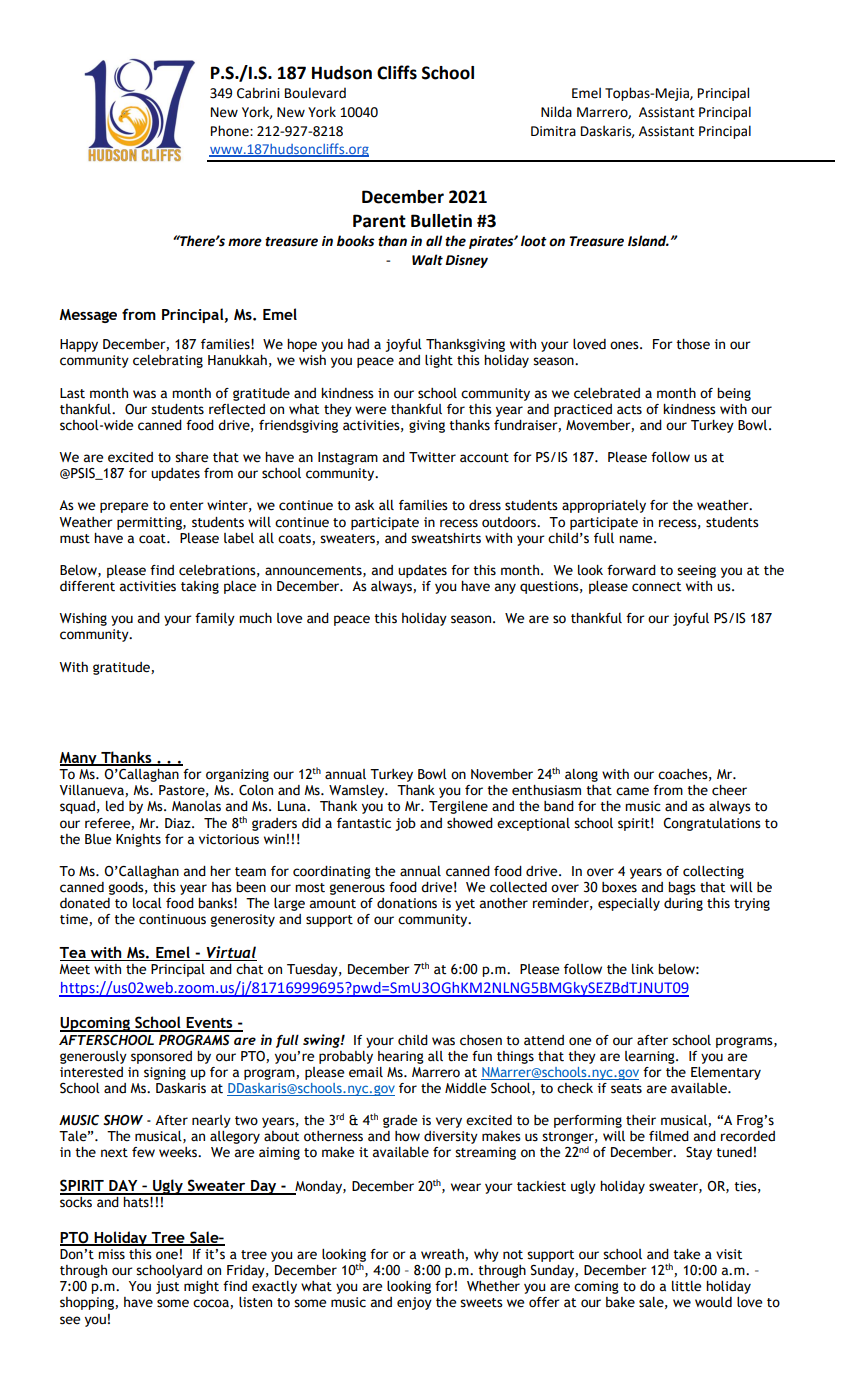 The image size is (849, 1400). I want to click on Phone, so click(231, 131).
